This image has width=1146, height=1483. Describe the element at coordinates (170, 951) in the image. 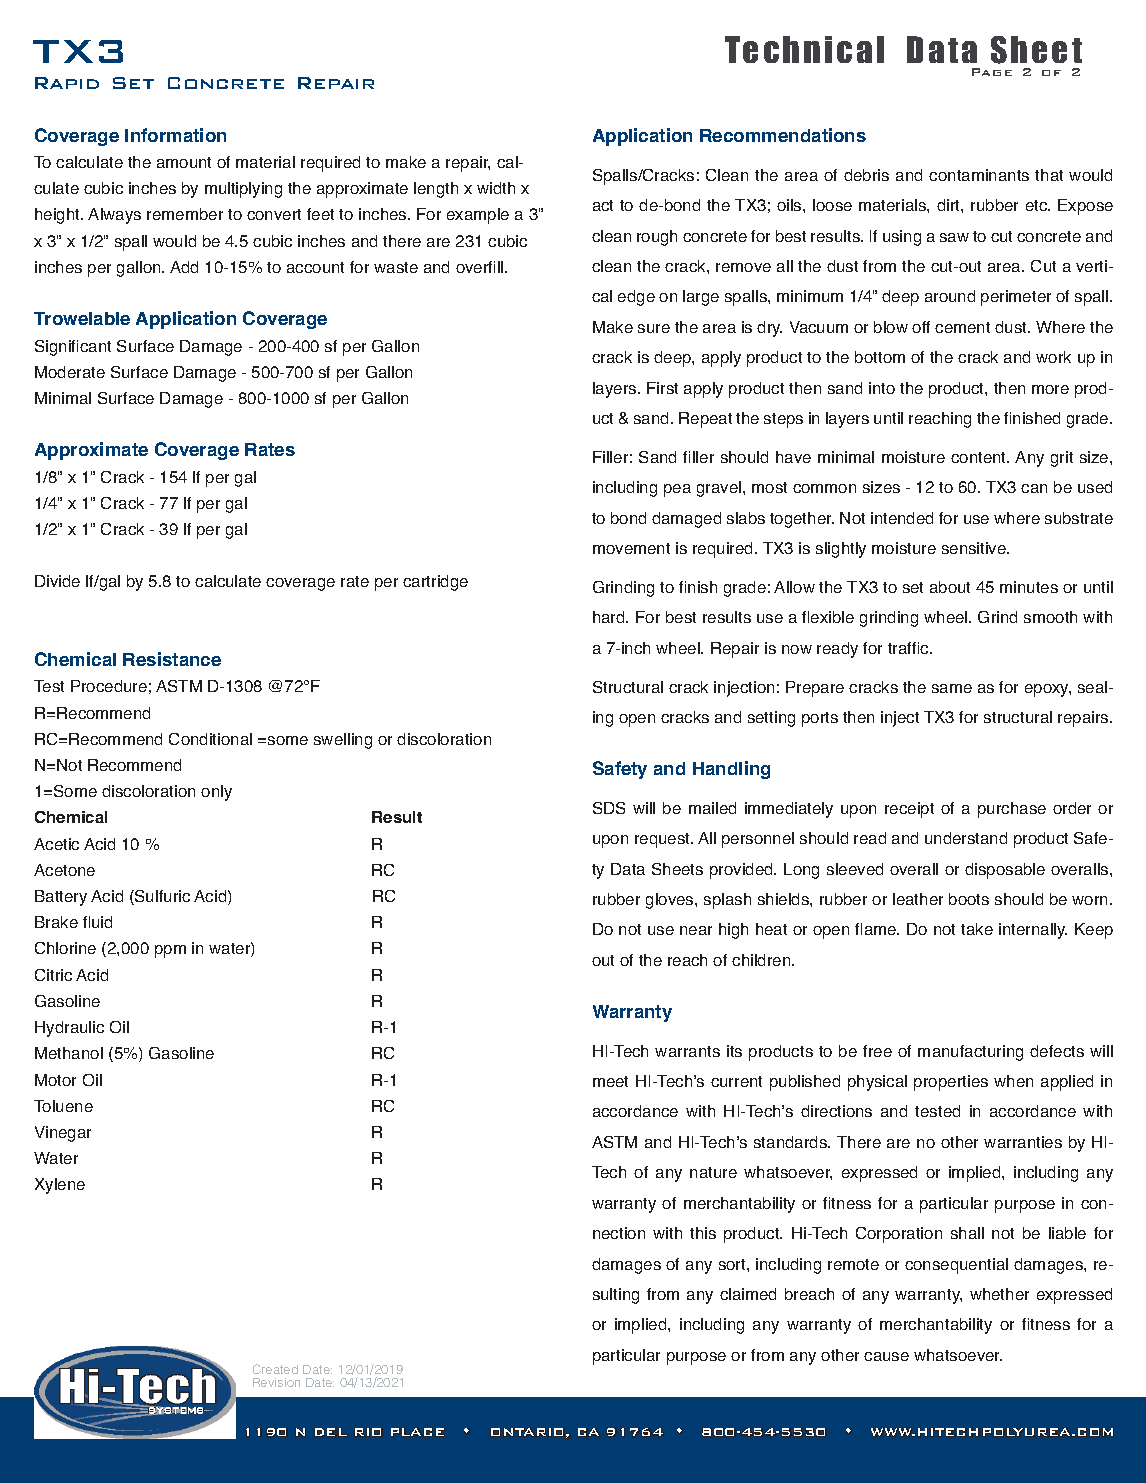

I see `ppm` at that location.
